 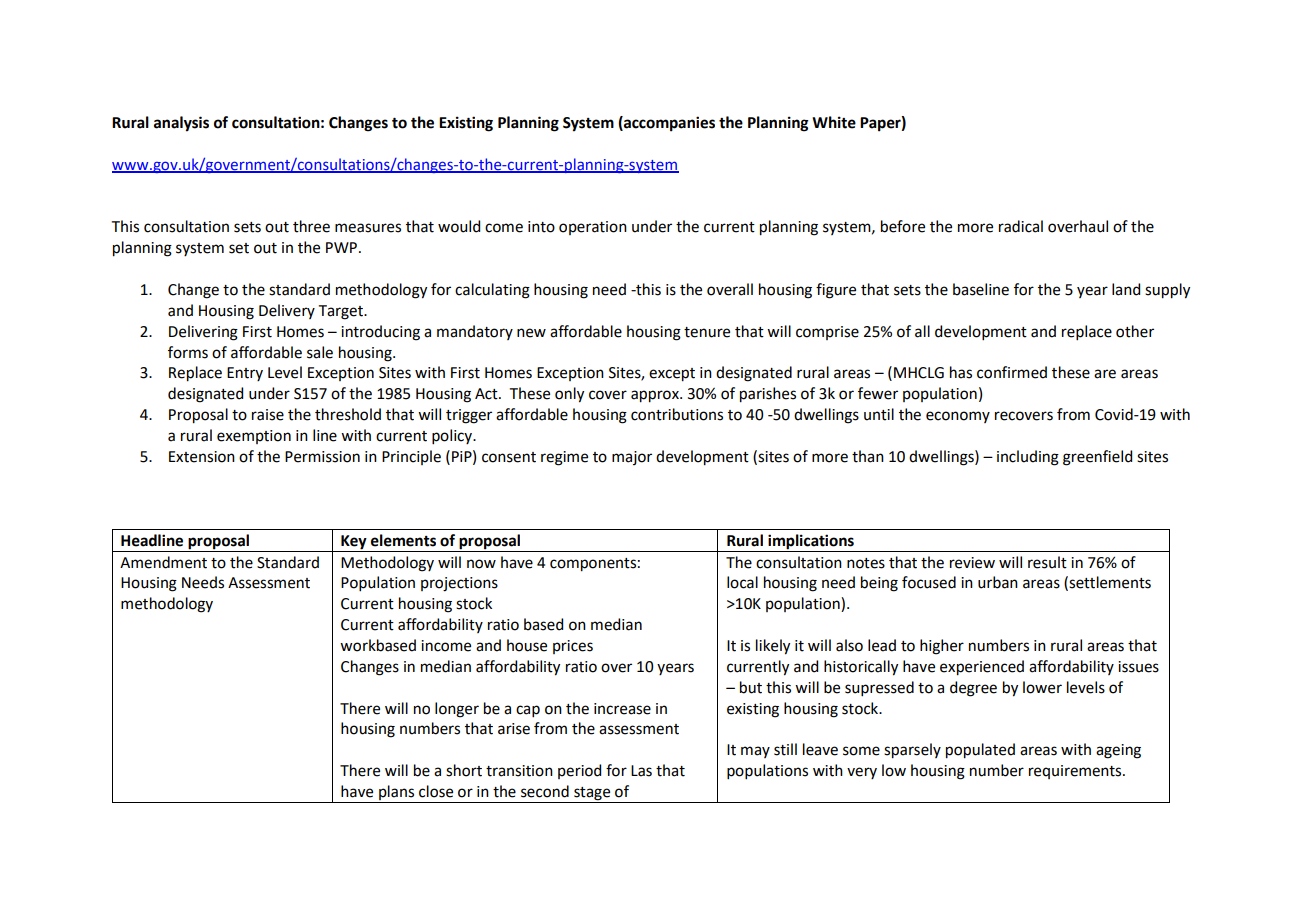 What do you see at coordinates (742, 582) in the document?
I see `local` at bounding box center [742, 582].
